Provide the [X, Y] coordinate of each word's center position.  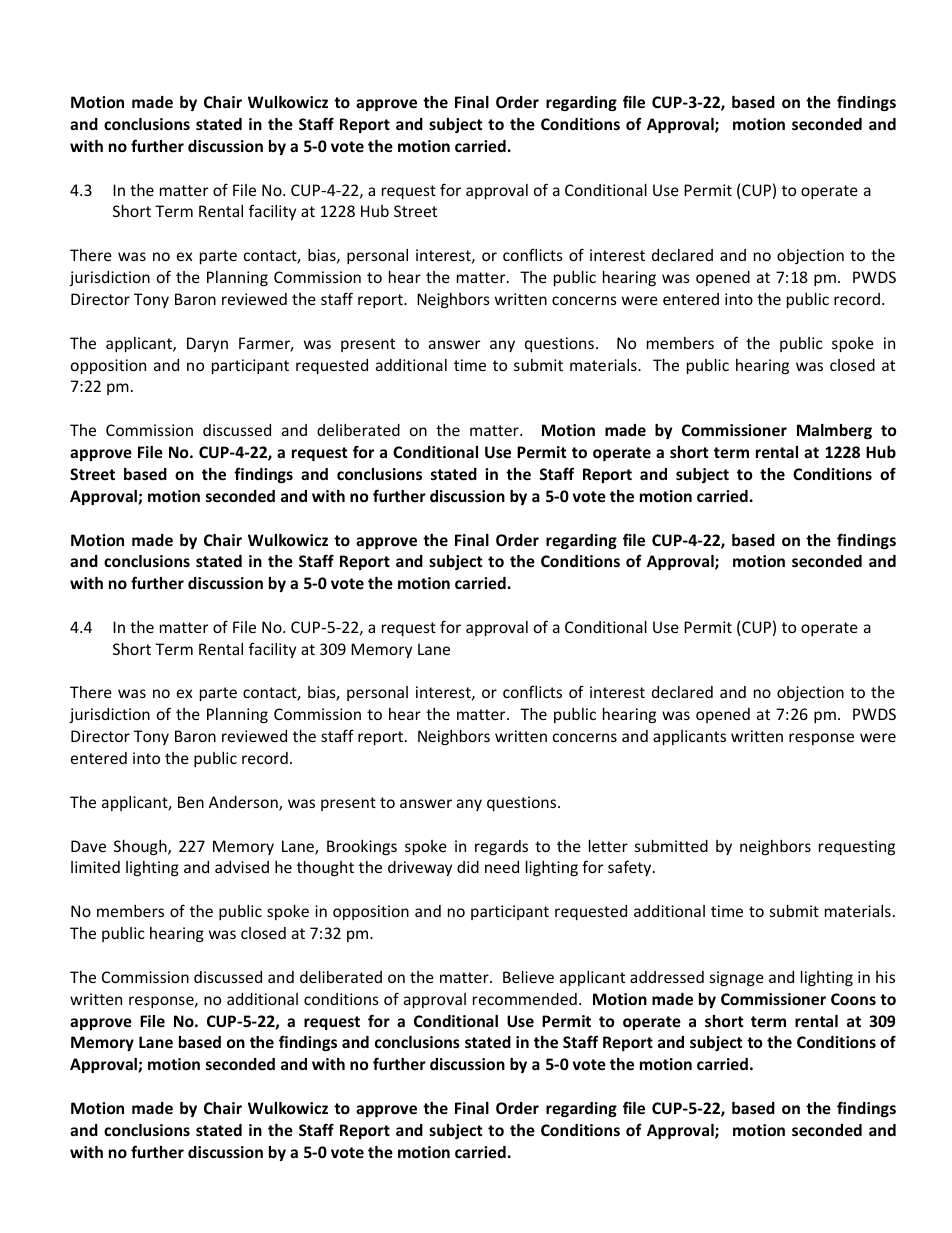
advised [242, 867]
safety [631, 868]
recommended [525, 999]
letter [608, 846]
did [468, 867]
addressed [667, 977]
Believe [528, 977]
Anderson [244, 803]
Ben [191, 802]
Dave [88, 846]
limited [95, 867]
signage [737, 978]
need [502, 867]
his [885, 977]
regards [501, 847]
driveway [420, 868]
